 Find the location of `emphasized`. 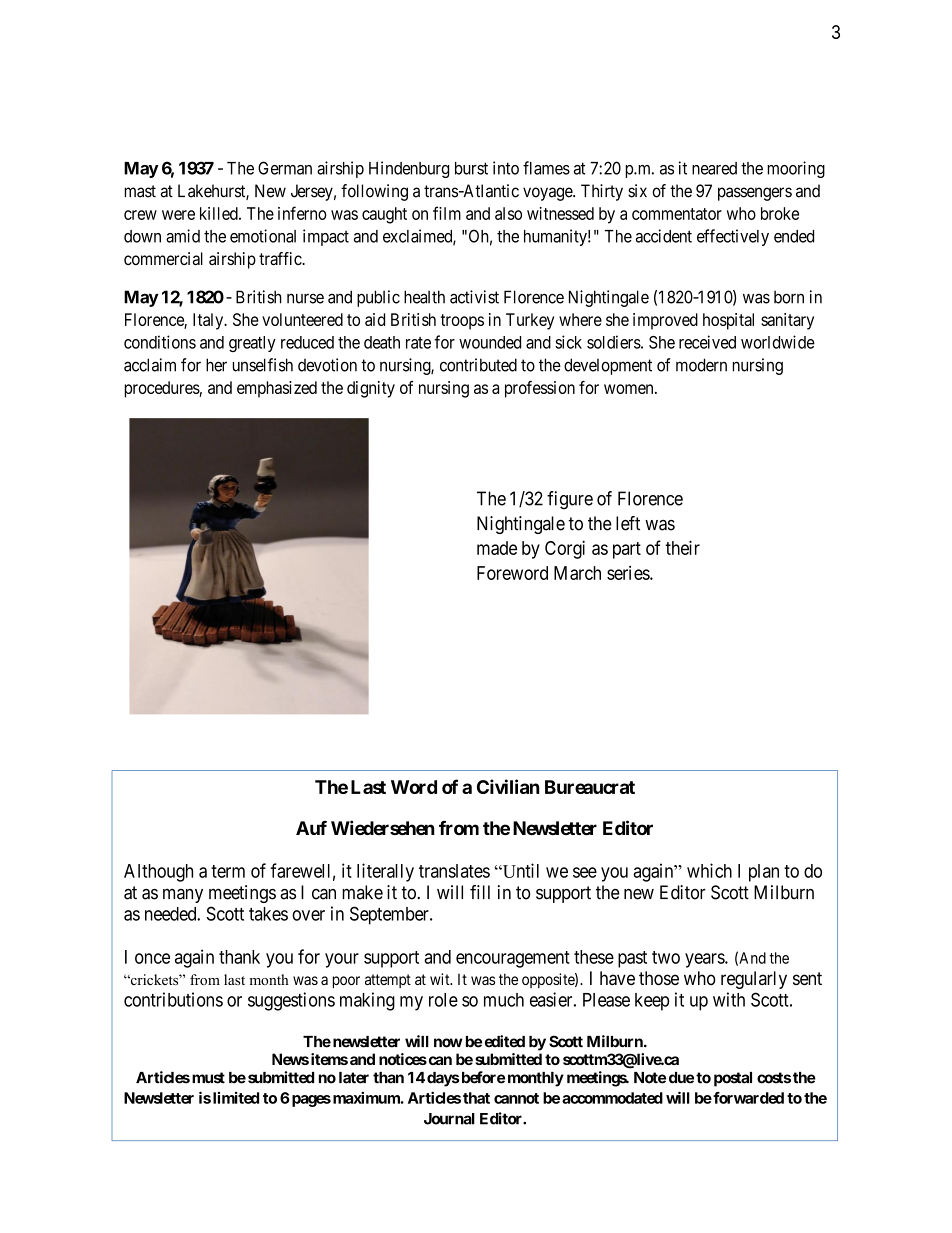

emphasized is located at coordinates (277, 389).
